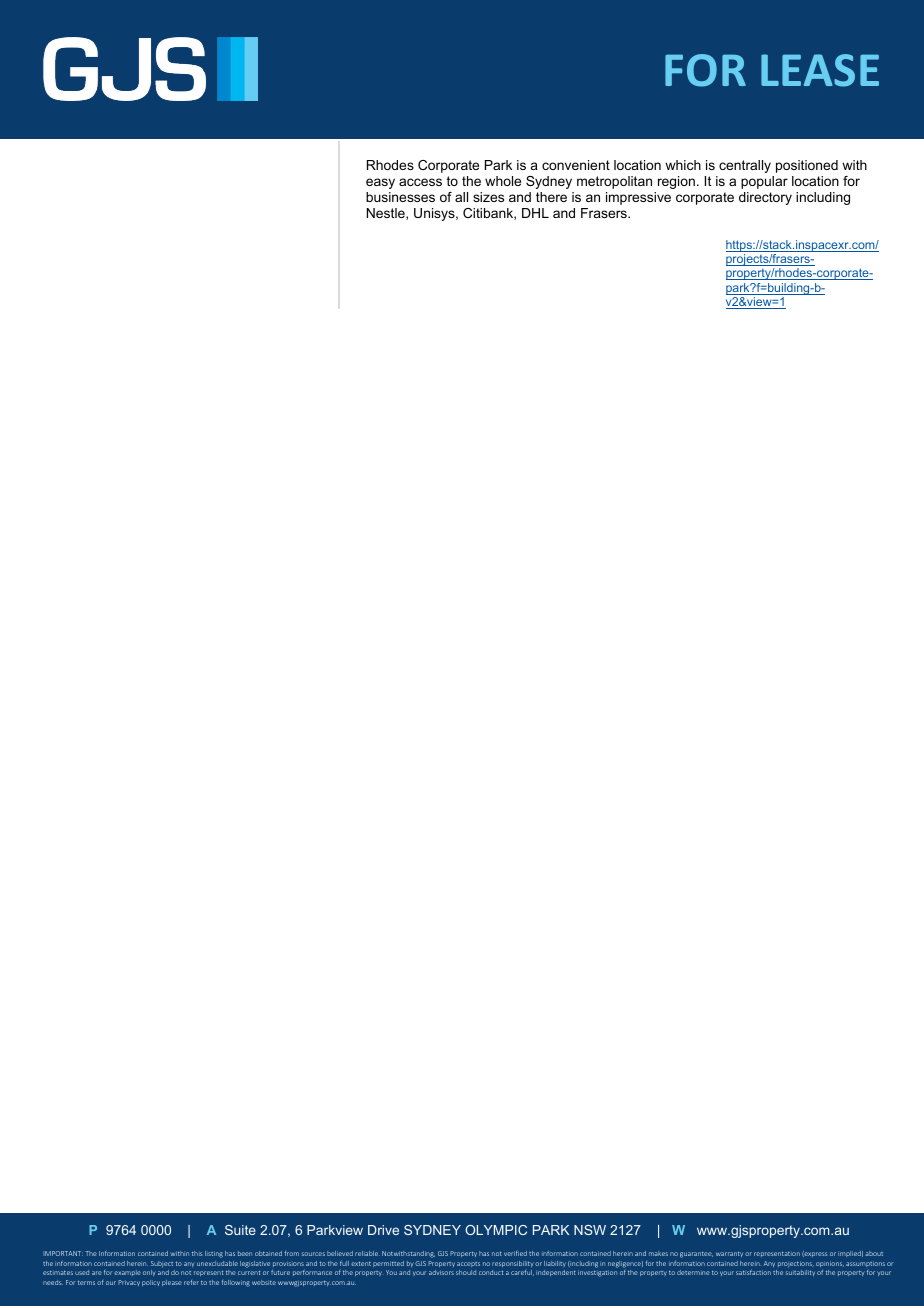 This screenshot has height=1308, width=924. Describe the element at coordinates (796, 1264) in the screenshot. I see `projections` at that location.
